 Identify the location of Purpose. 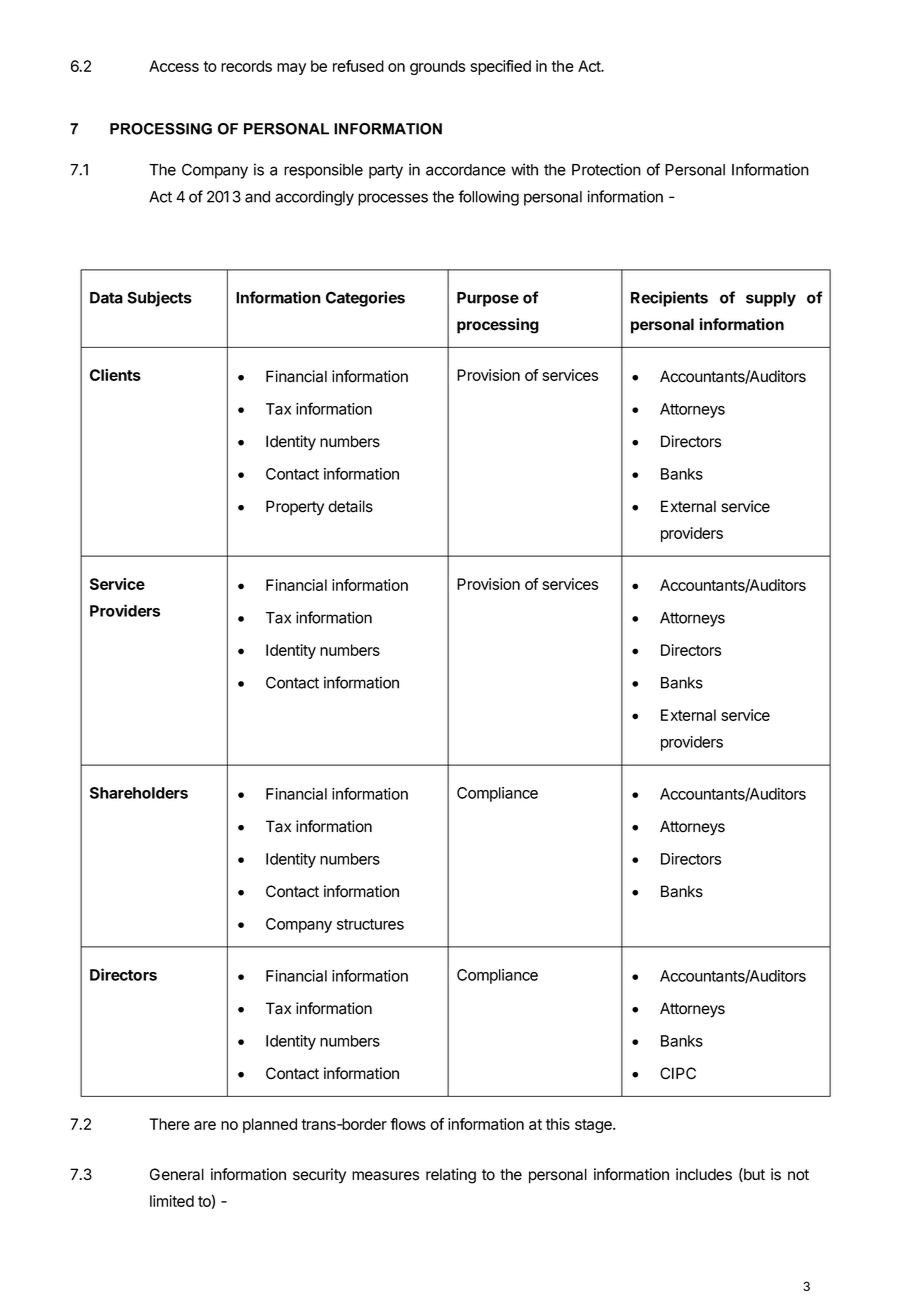
(488, 299).
